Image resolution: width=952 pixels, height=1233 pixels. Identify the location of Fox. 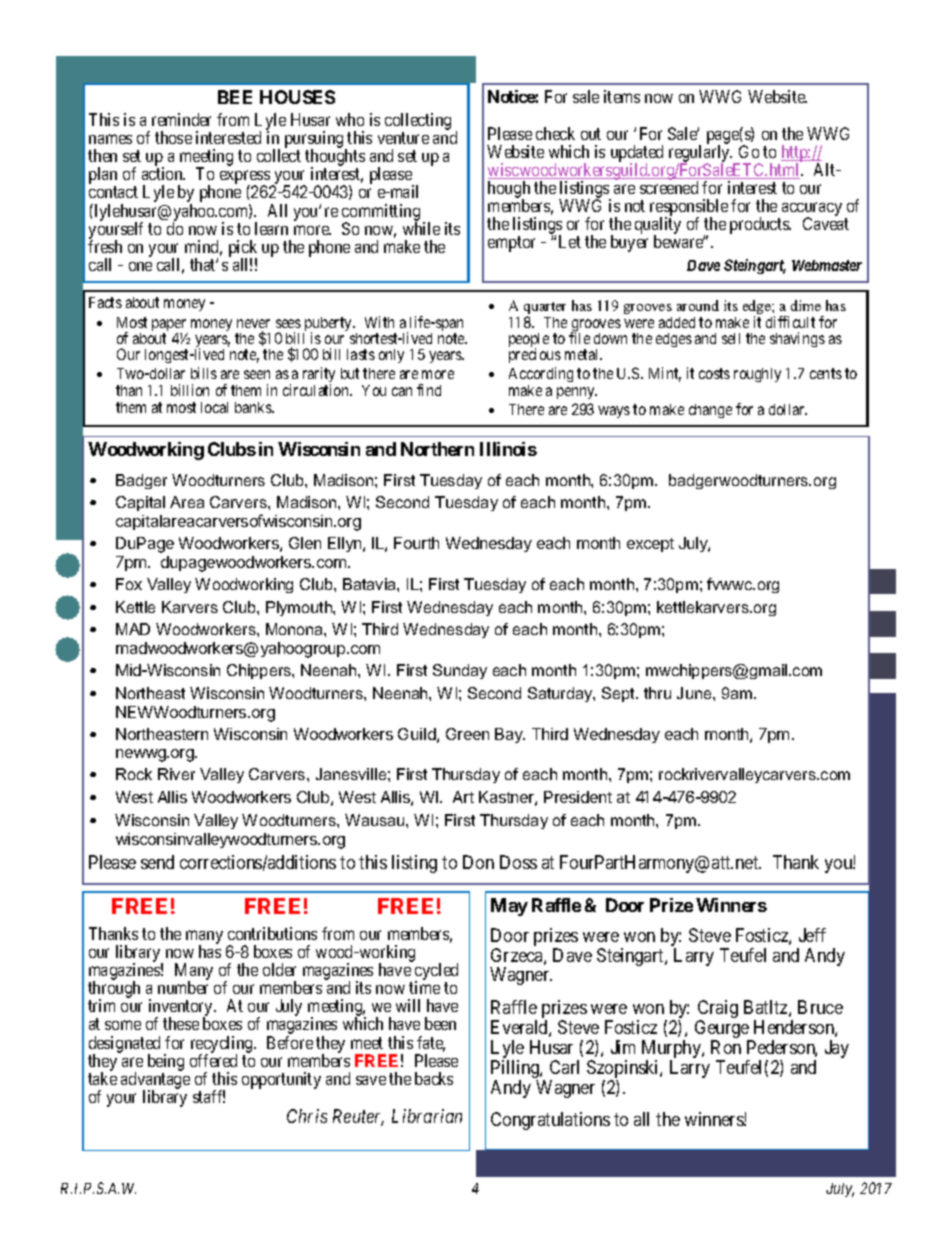
(129, 584).
